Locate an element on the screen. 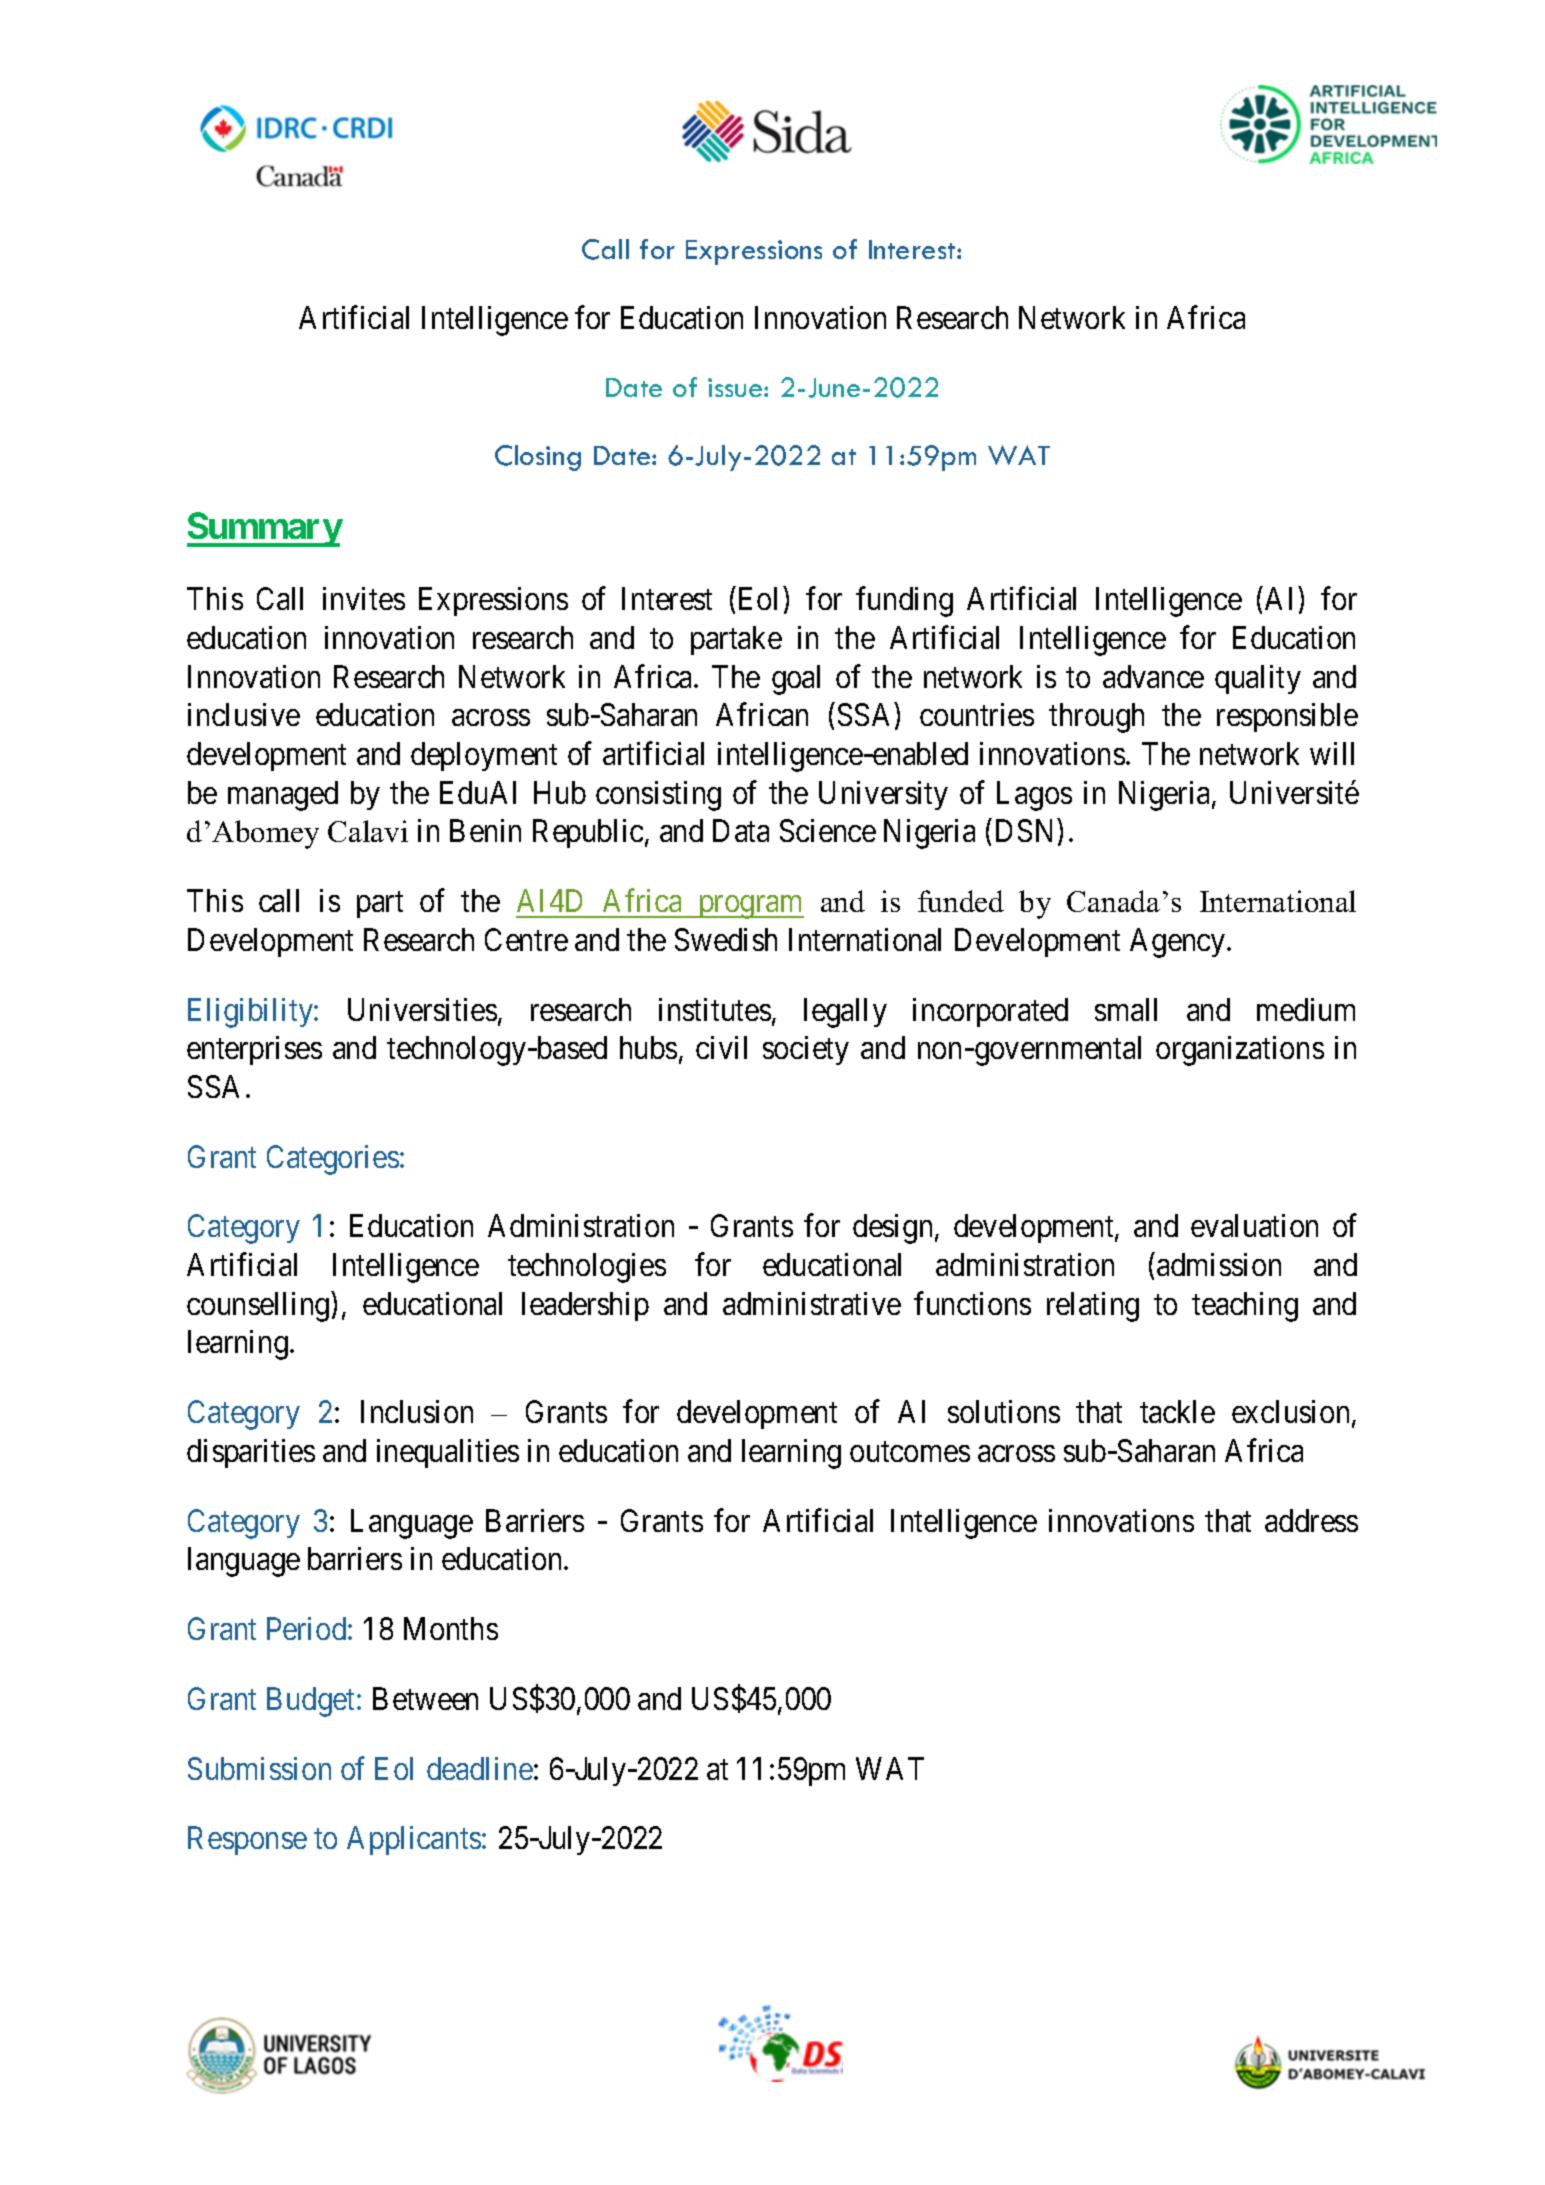 This screenshot has width=1545, height=2185. Agency is located at coordinates (1179, 943).
